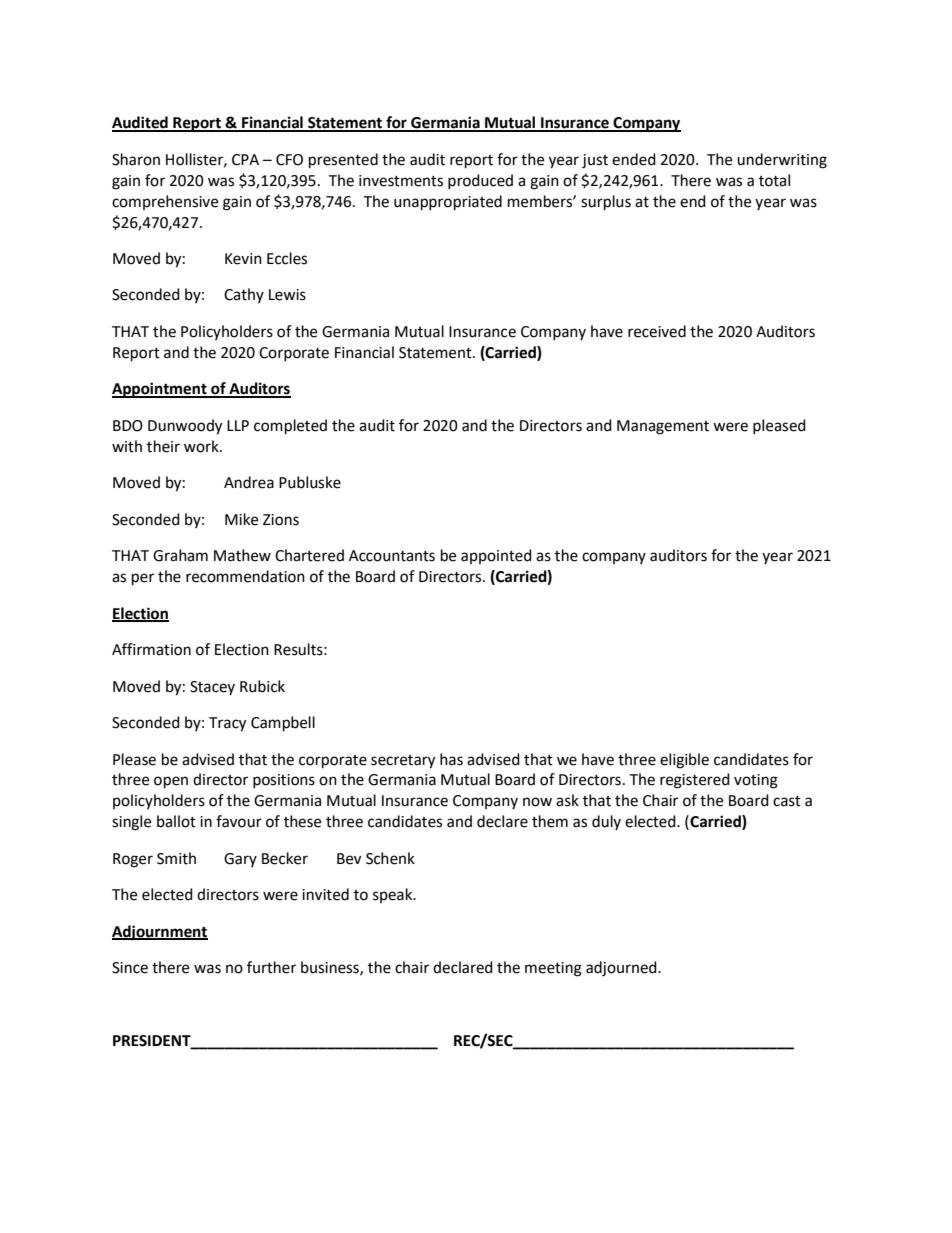 The height and width of the screenshot is (1233, 952). Describe the element at coordinates (663, 427) in the screenshot. I see `Management` at that location.
